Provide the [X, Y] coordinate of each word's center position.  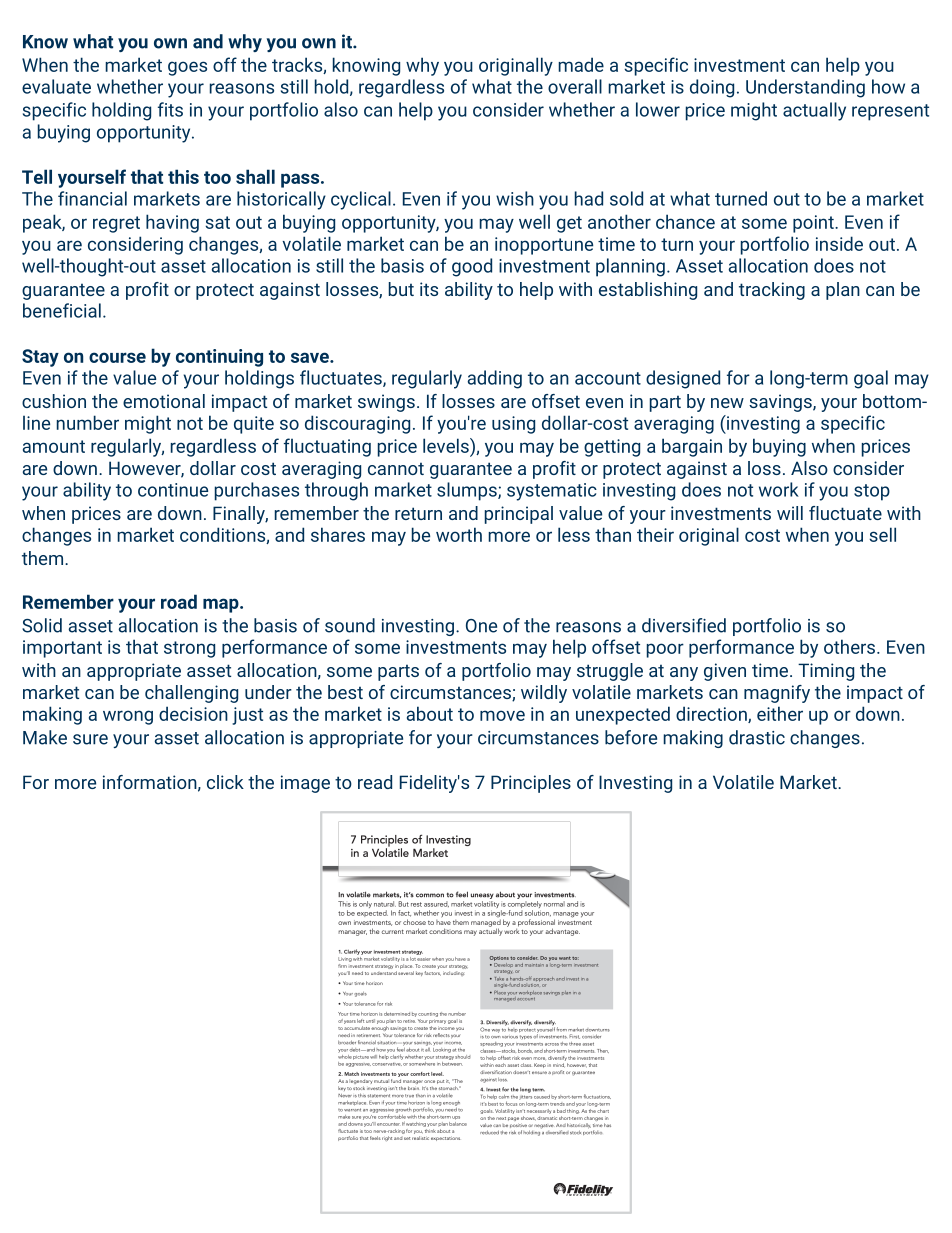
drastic [757, 737]
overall [575, 86]
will [790, 513]
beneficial [62, 310]
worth [459, 534]
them [44, 558]
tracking [772, 291]
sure [90, 739]
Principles [531, 784]
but [401, 289]
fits [170, 109]
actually [814, 111]
